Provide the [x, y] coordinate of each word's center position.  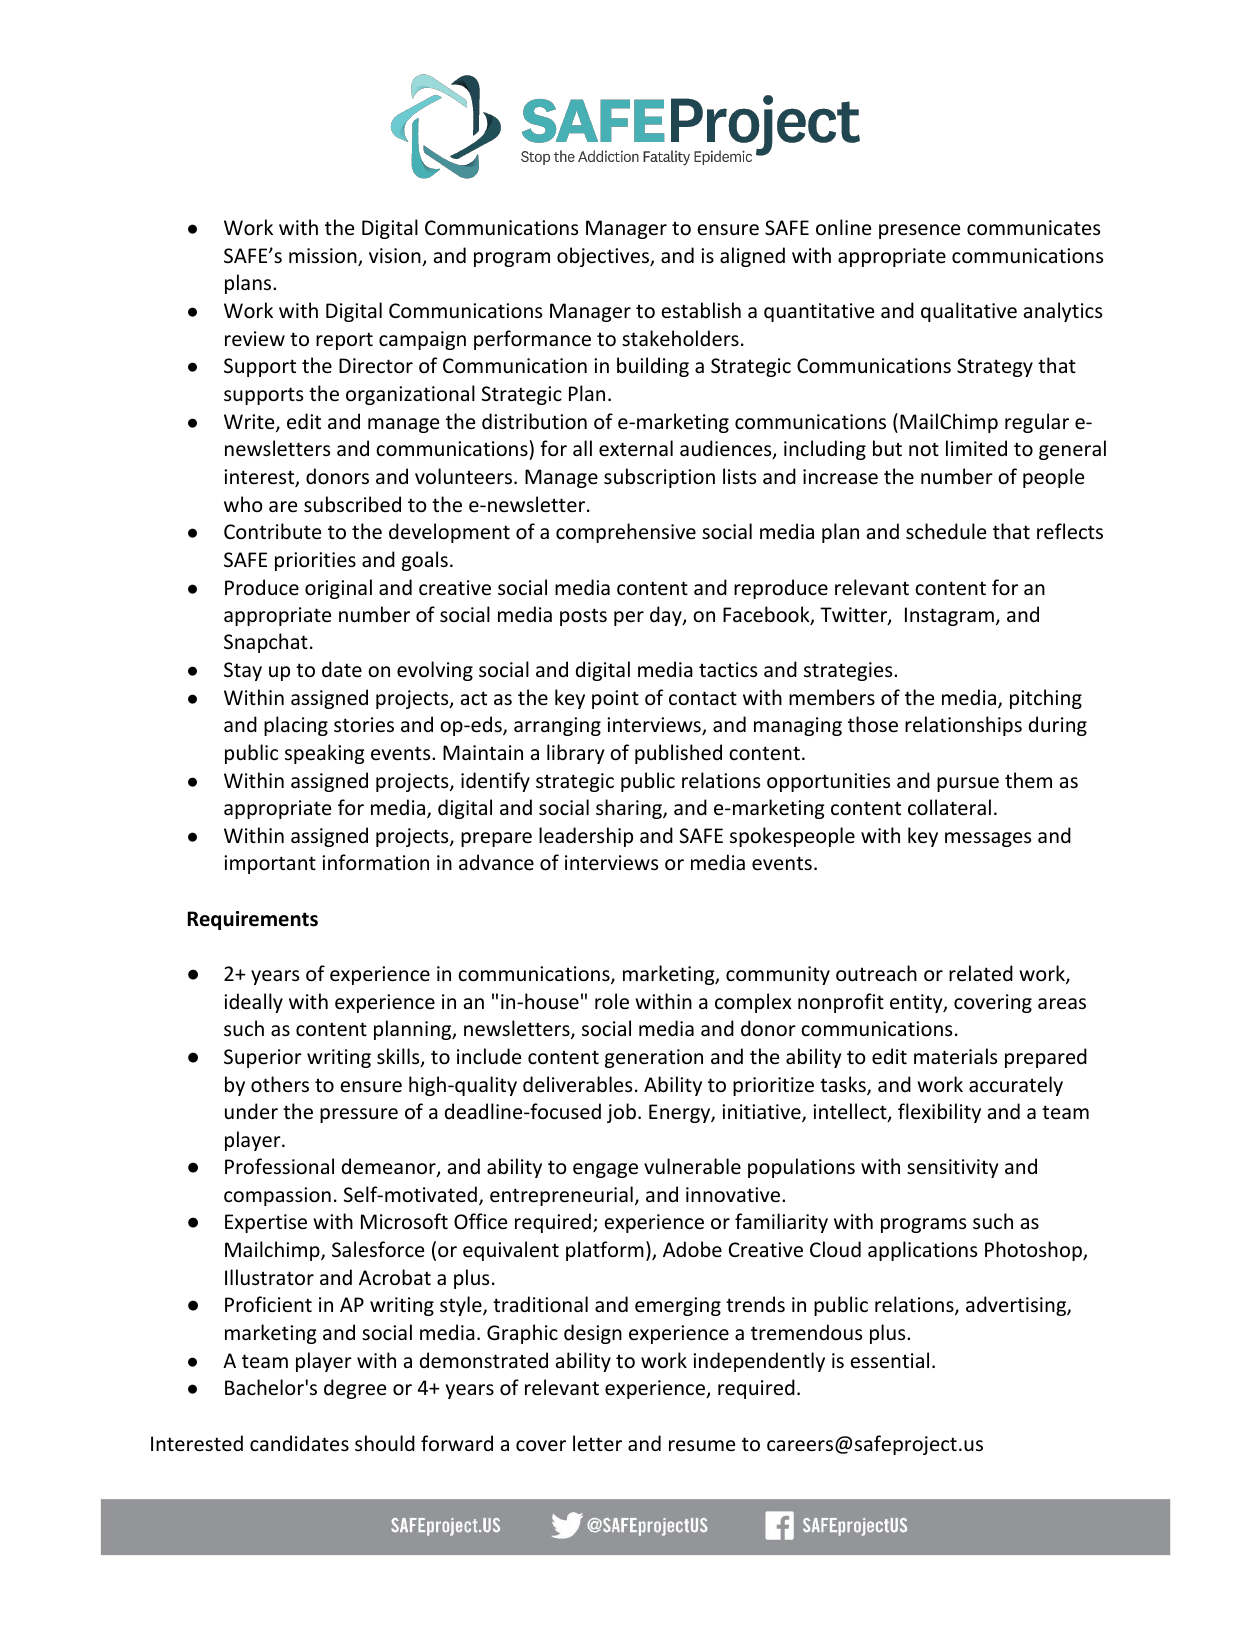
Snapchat [266, 643]
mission [324, 257]
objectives [604, 257]
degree [355, 1389]
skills [399, 1057]
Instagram [949, 616]
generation [654, 1058]
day [667, 616]
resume [702, 1446]
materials [955, 1056]
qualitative [969, 312]
